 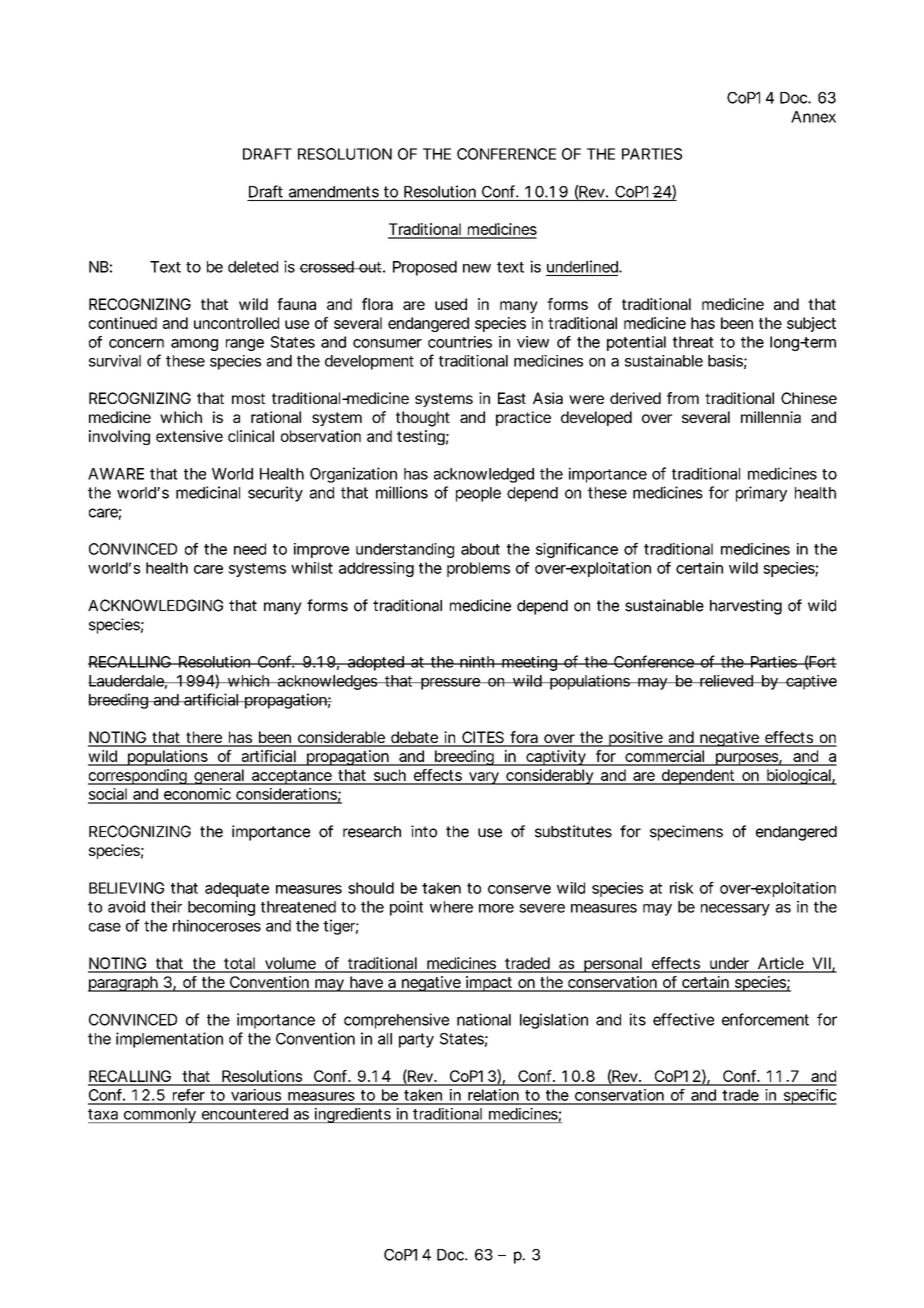 What do you see at coordinates (746, 607) in the image?
I see `harvesting` at bounding box center [746, 607].
